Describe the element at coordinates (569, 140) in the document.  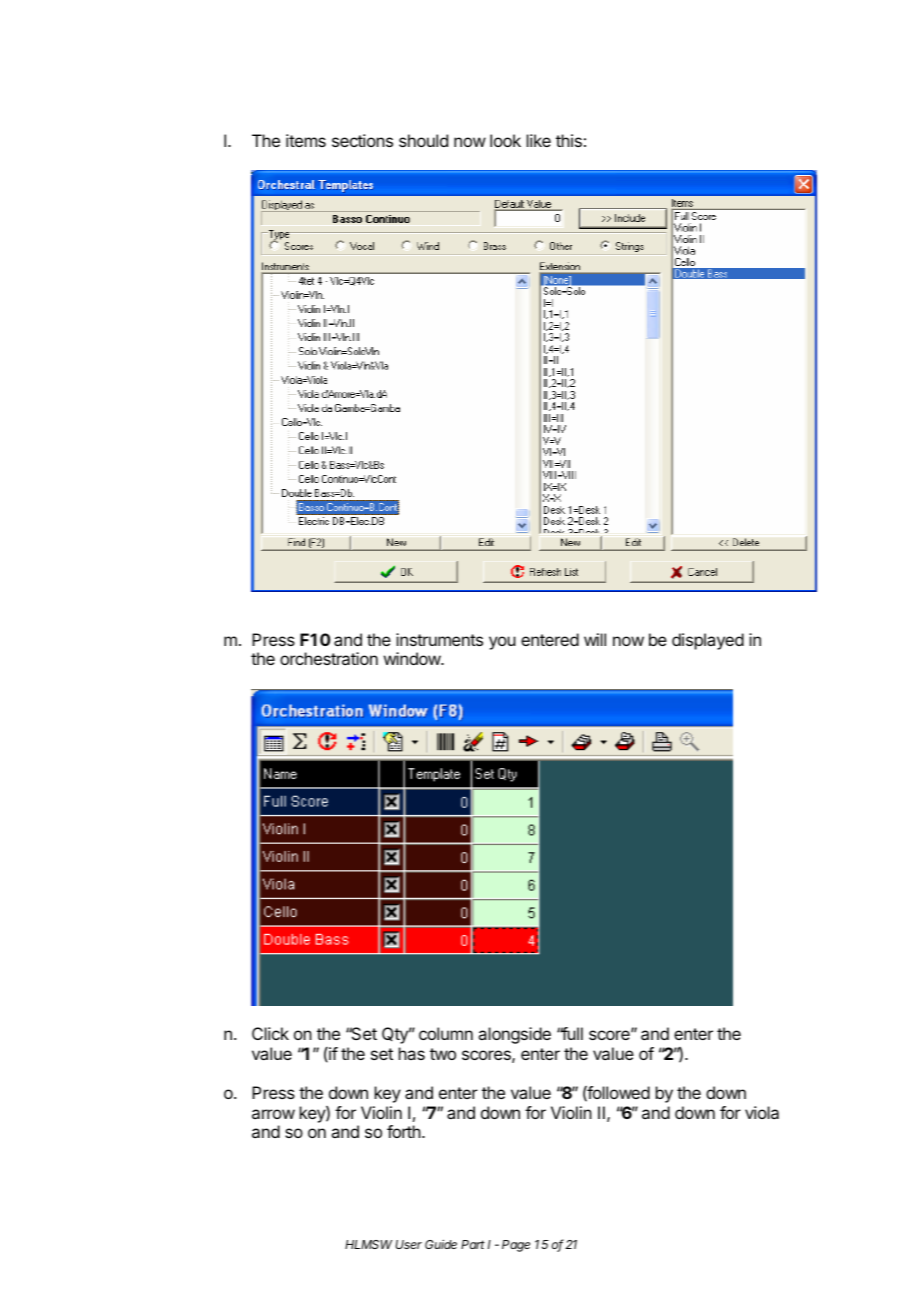
I see `this` at that location.
